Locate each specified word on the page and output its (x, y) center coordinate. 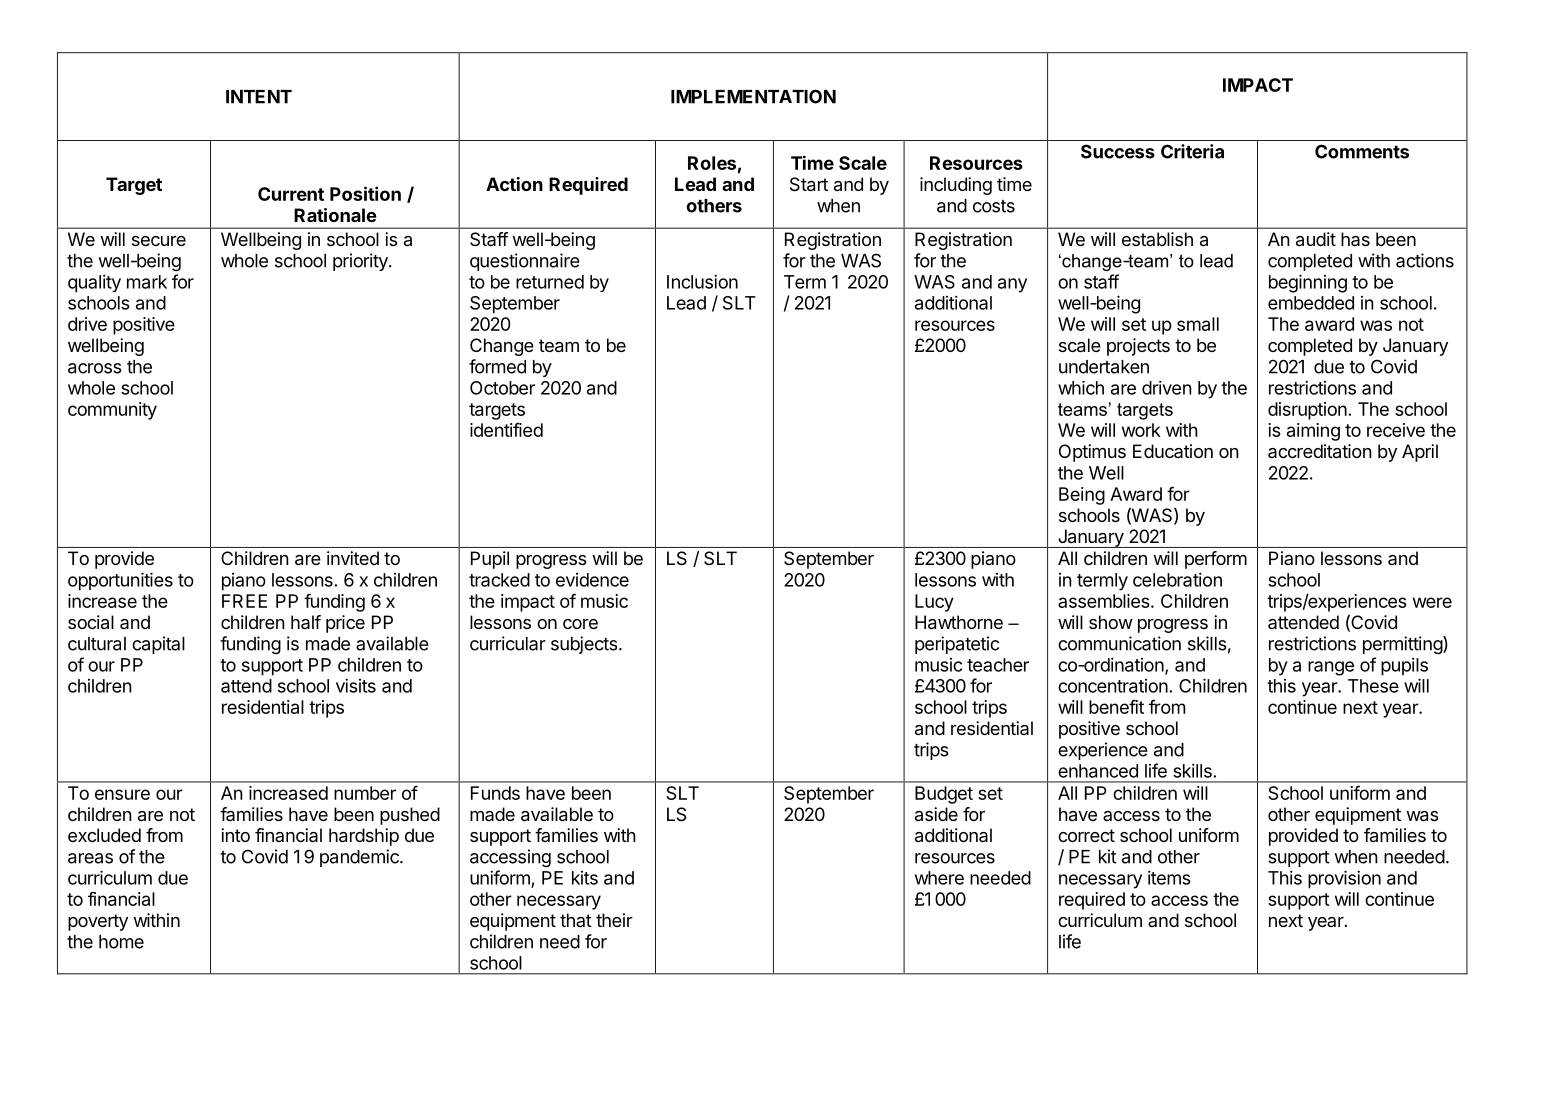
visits (356, 685)
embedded (1311, 303)
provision (1344, 879)
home (121, 942)
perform (1216, 560)
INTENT (259, 97)
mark (147, 282)
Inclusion (702, 281)
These (1373, 686)
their (614, 920)
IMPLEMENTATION (753, 96)
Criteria (1192, 151)
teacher (998, 665)
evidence (592, 580)
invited (353, 558)
